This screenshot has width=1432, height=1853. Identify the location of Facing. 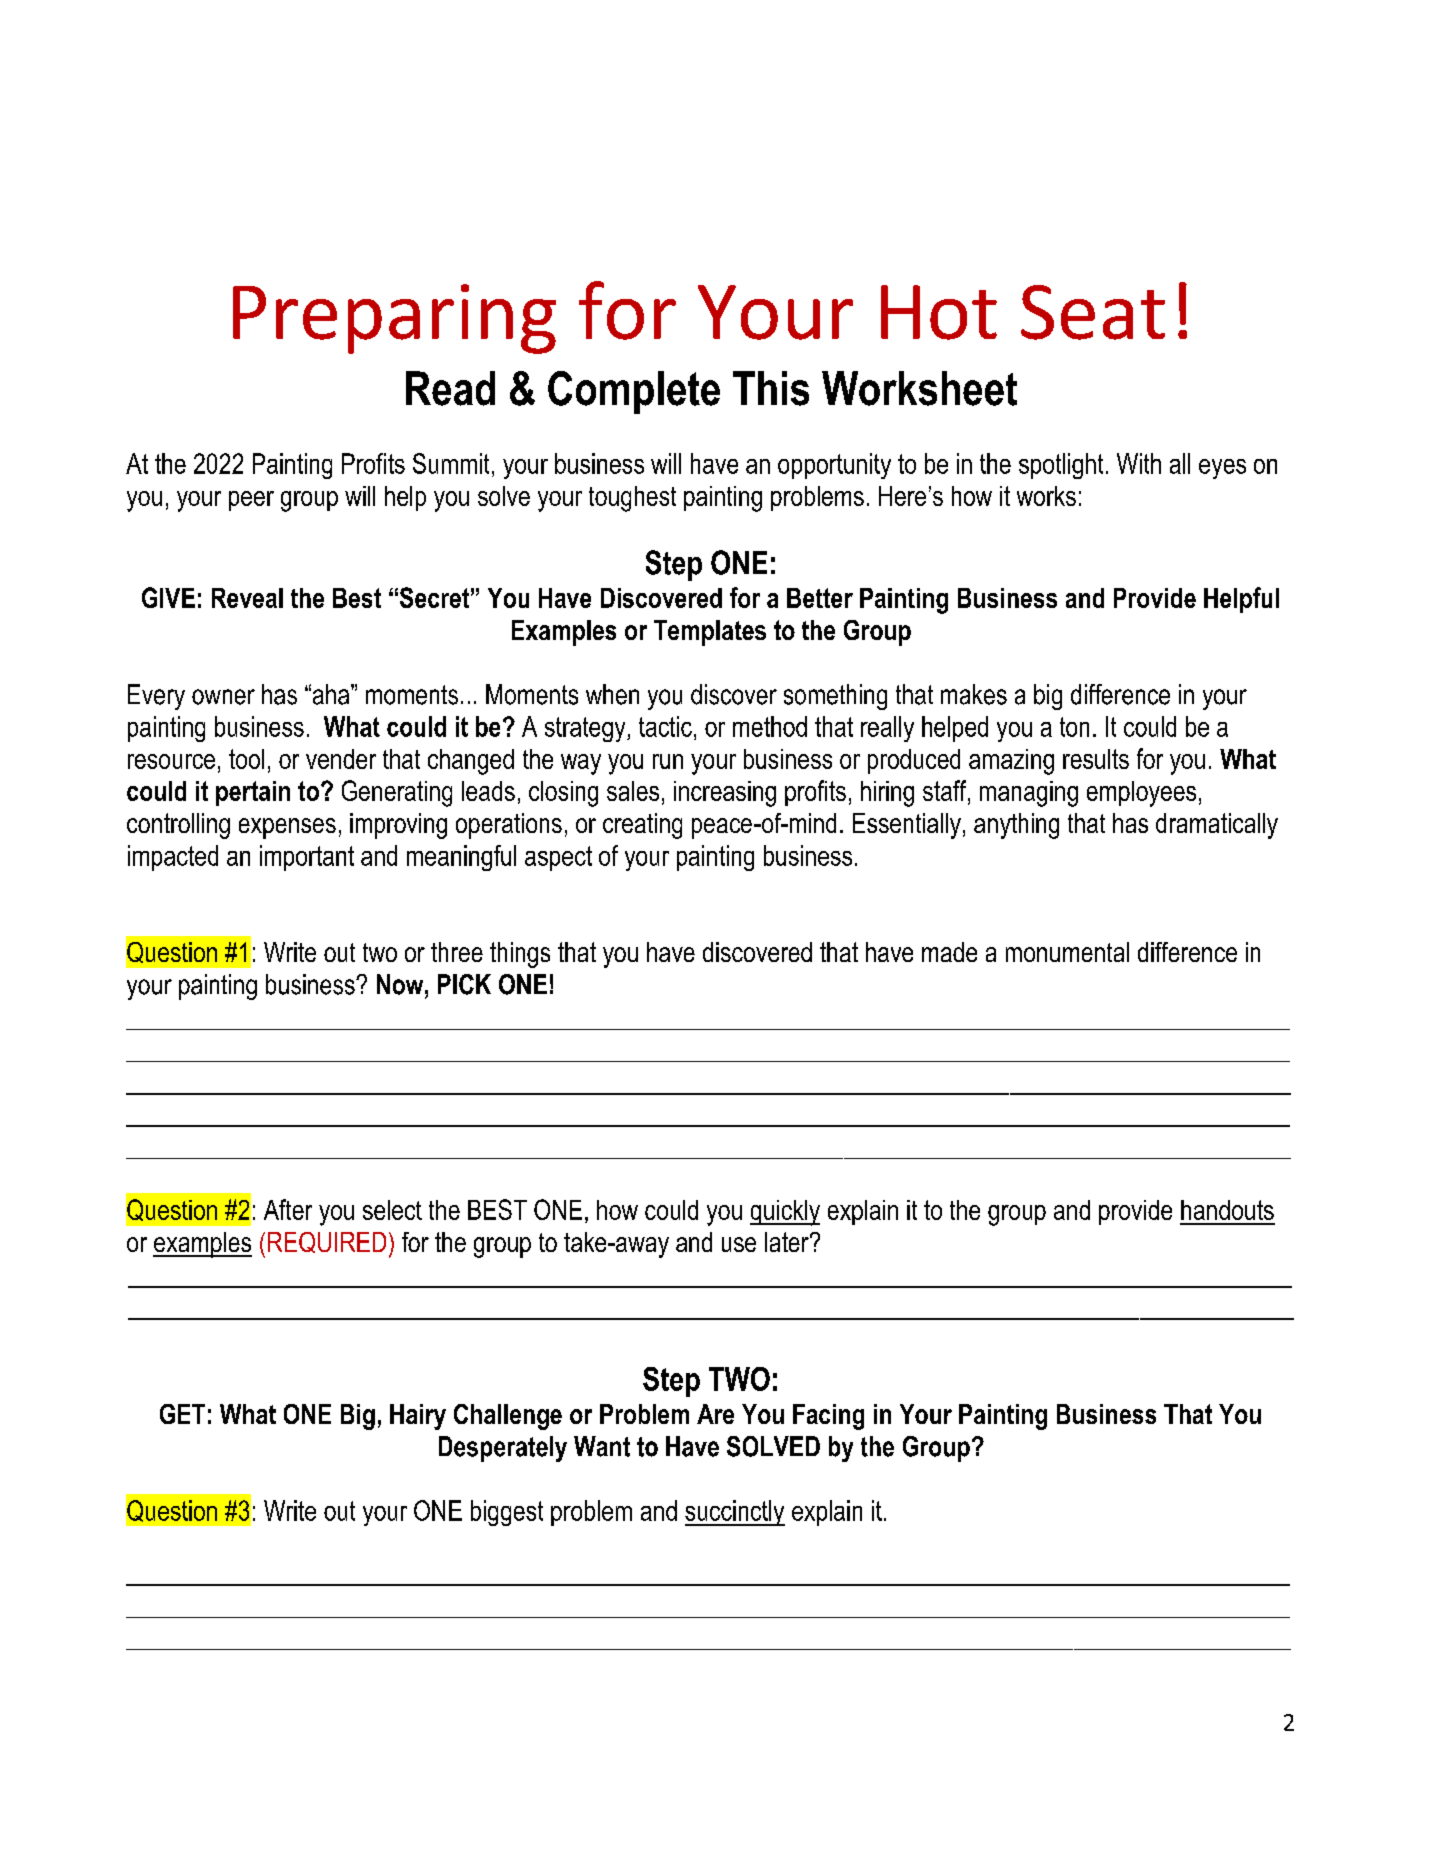
(828, 1417).
